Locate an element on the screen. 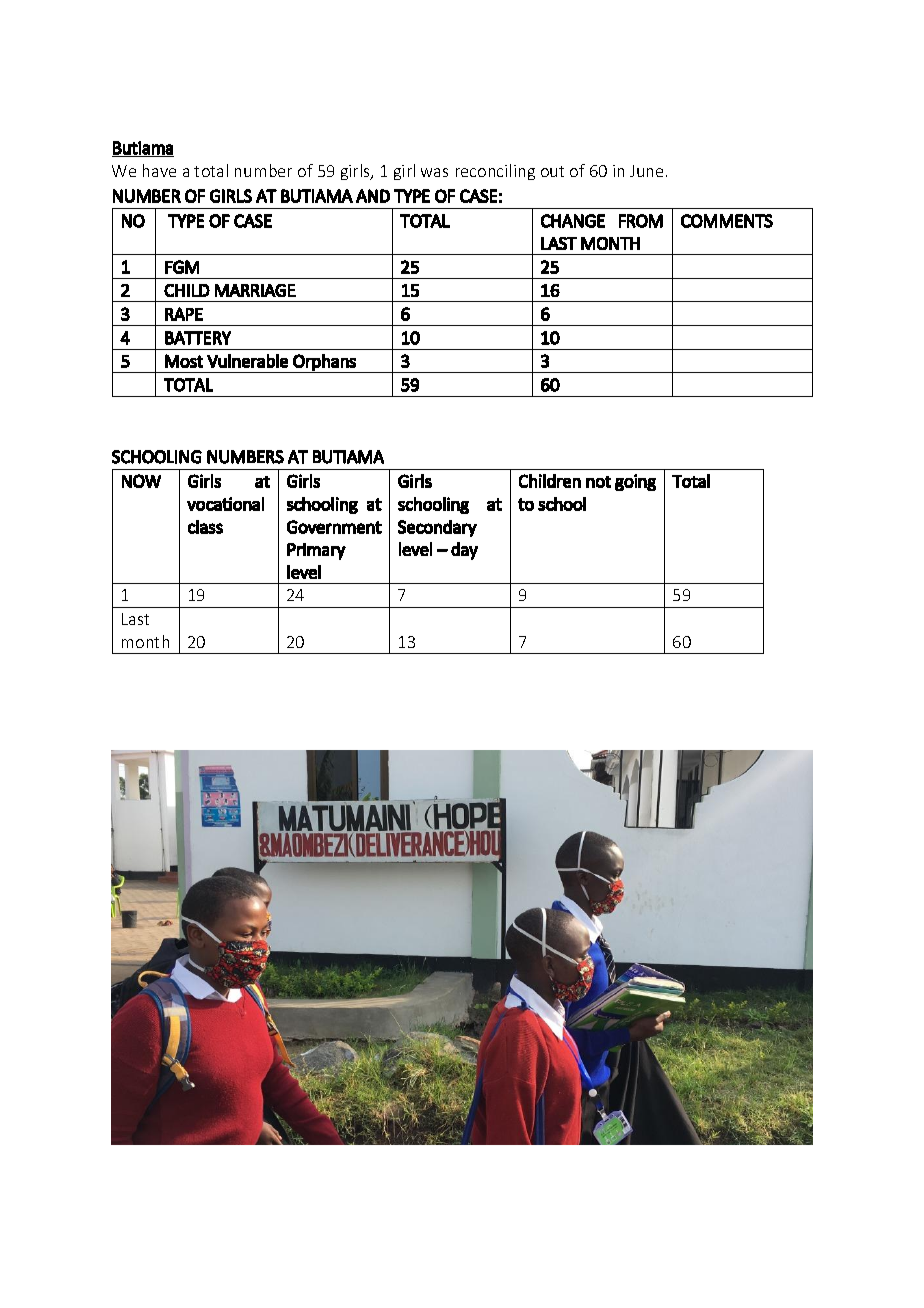  not is located at coordinates (598, 482).
